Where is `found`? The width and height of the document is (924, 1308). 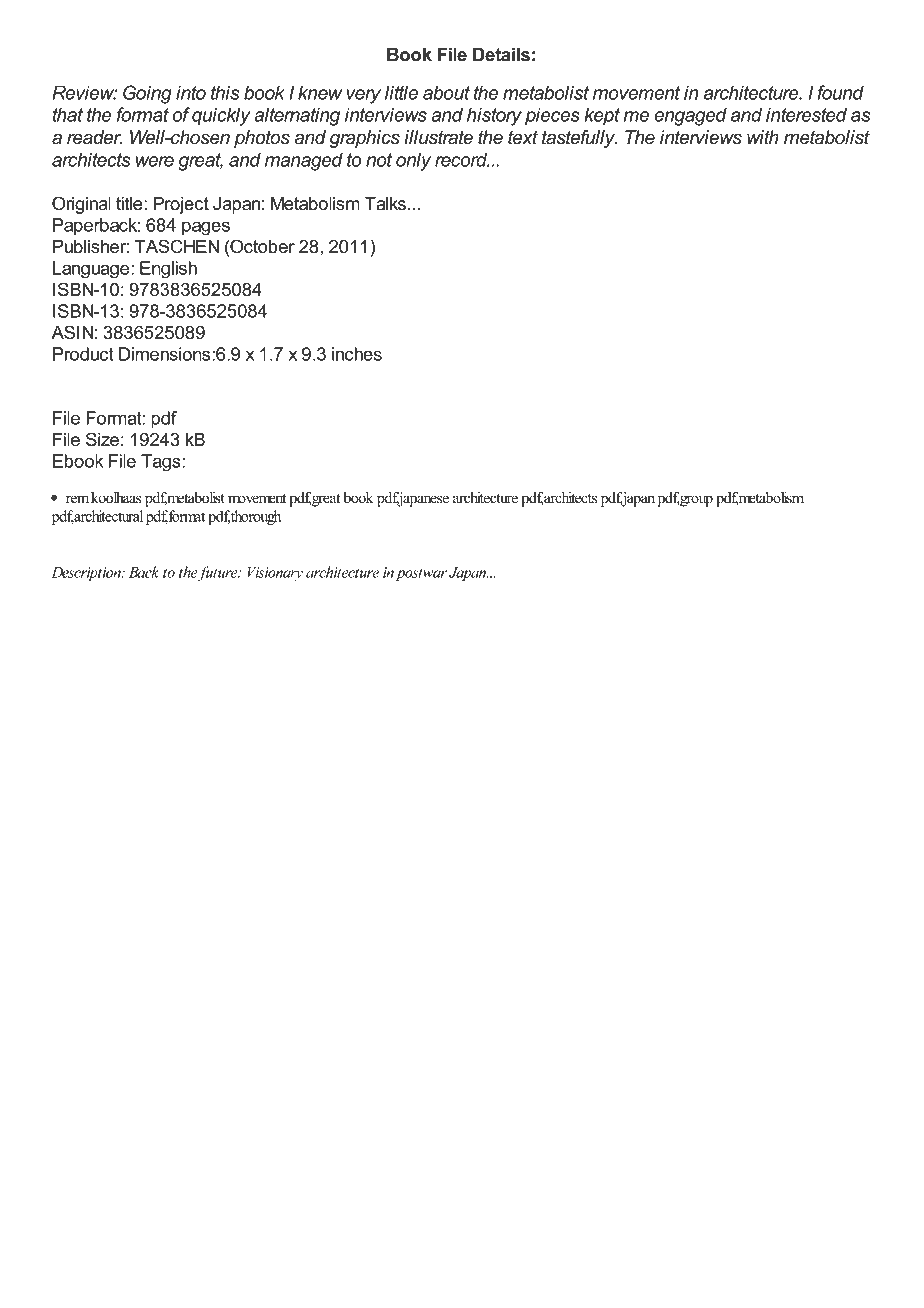 found is located at coordinates (841, 92).
